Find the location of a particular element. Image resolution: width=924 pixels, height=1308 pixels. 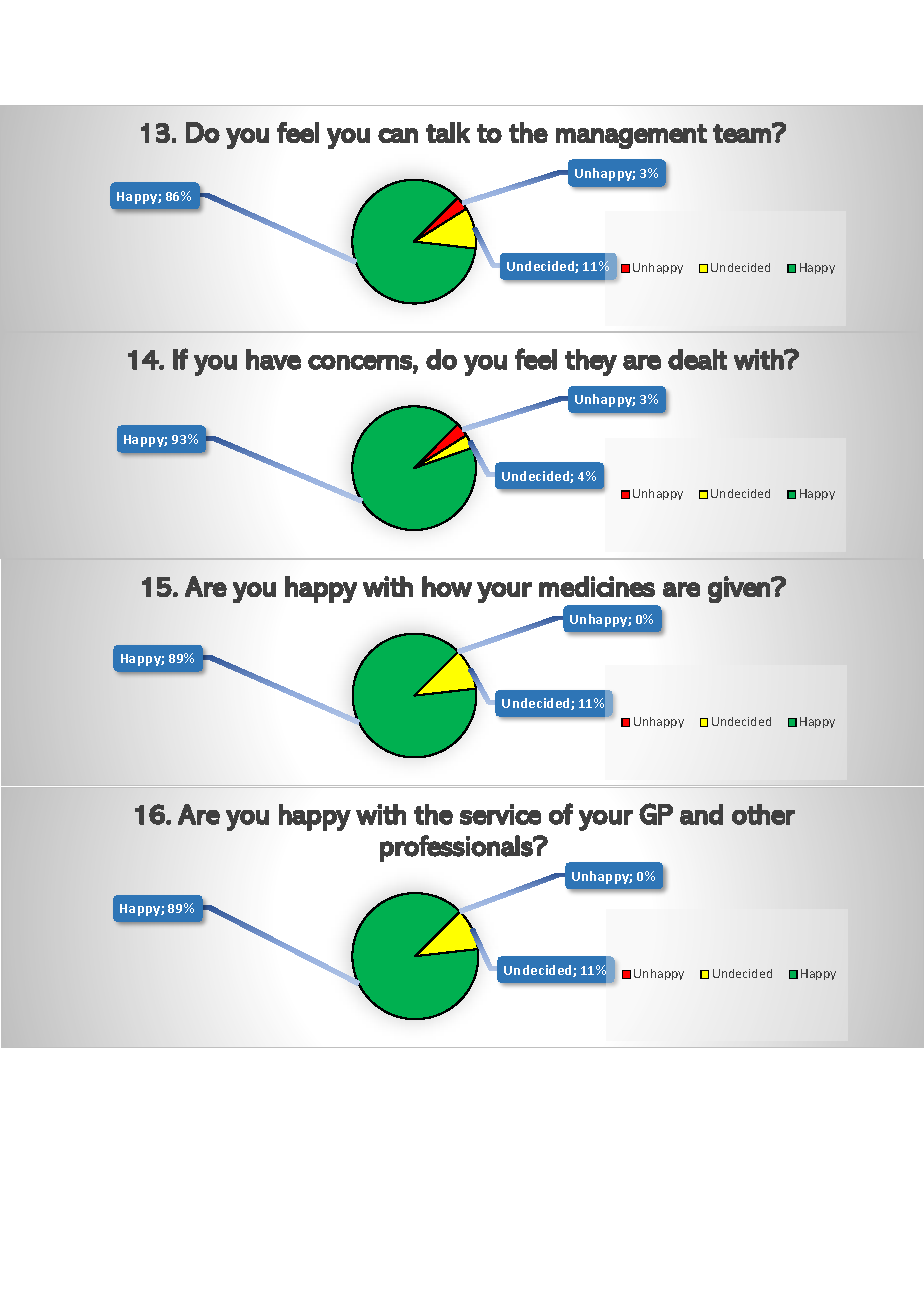

given is located at coordinates (740, 589).
